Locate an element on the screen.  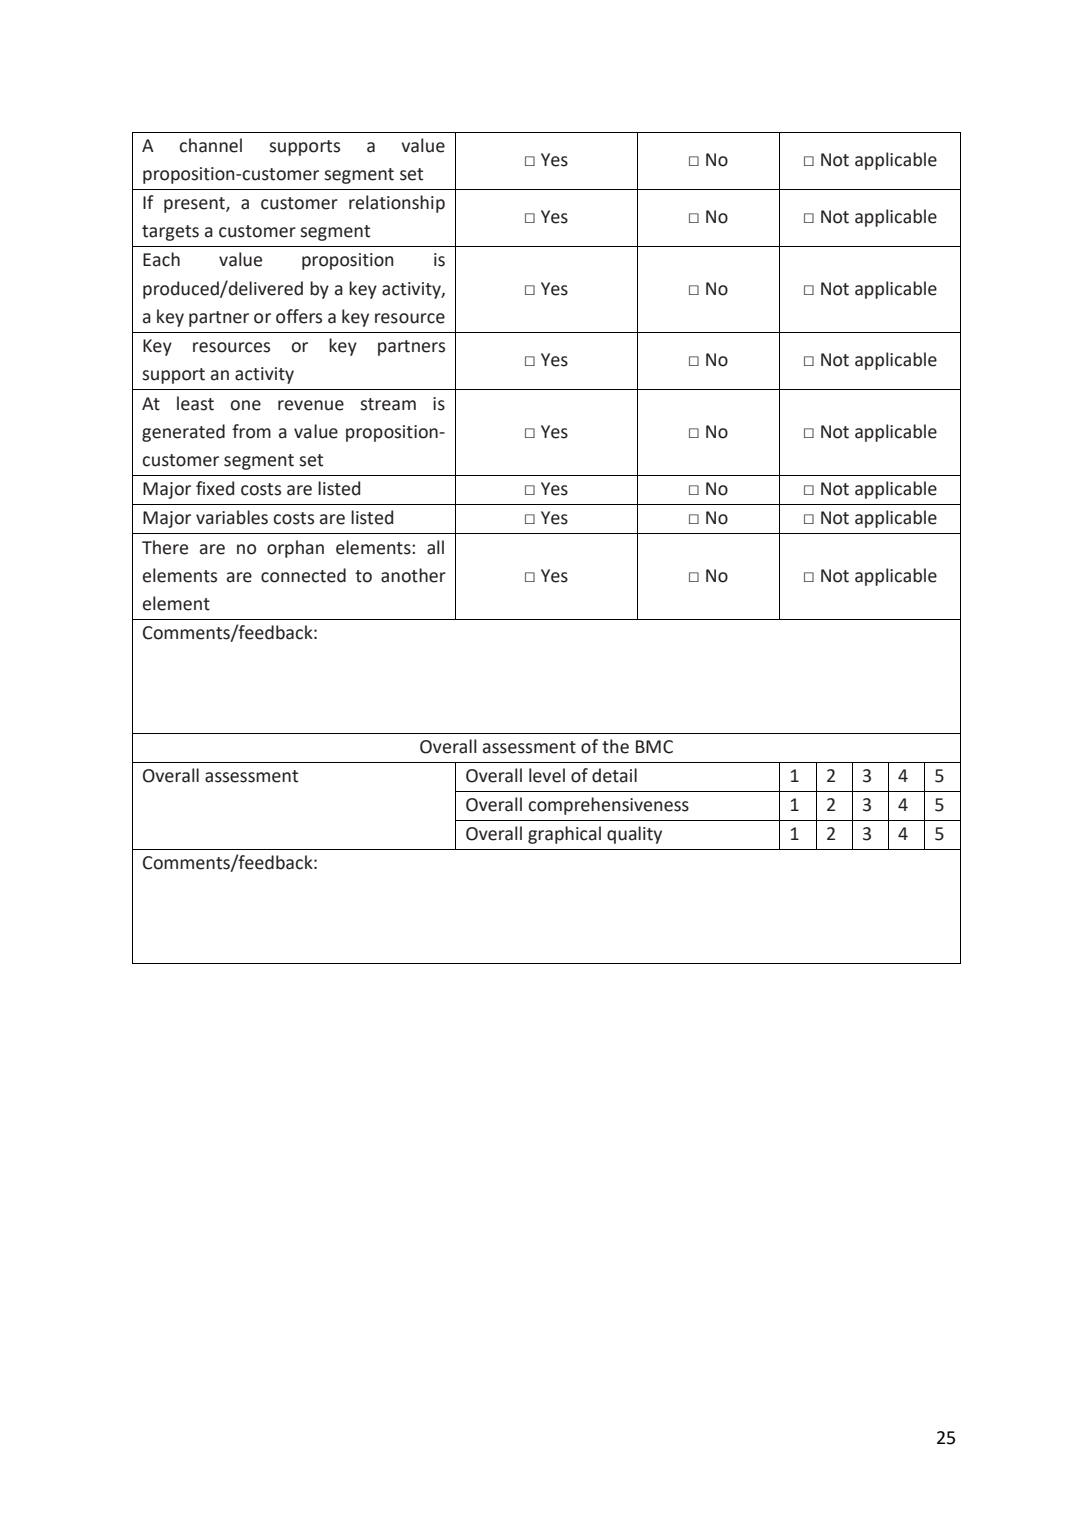
another is located at coordinates (413, 575).
